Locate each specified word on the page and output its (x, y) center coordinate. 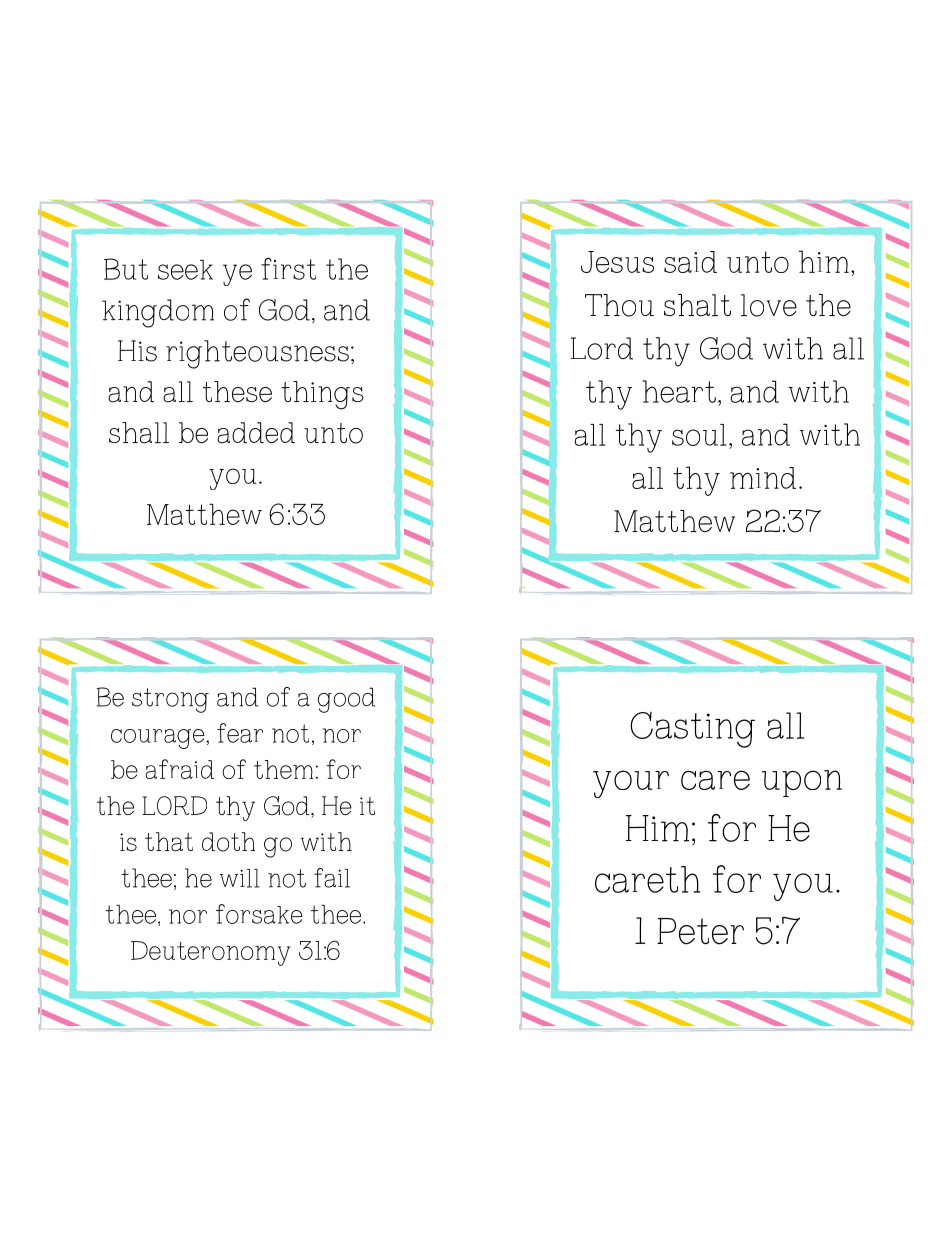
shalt (697, 305)
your (631, 784)
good (346, 700)
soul (699, 435)
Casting (692, 730)
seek (185, 270)
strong (170, 700)
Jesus (617, 262)
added (256, 433)
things (322, 395)
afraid (180, 769)
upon (802, 783)
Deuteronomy (210, 953)
